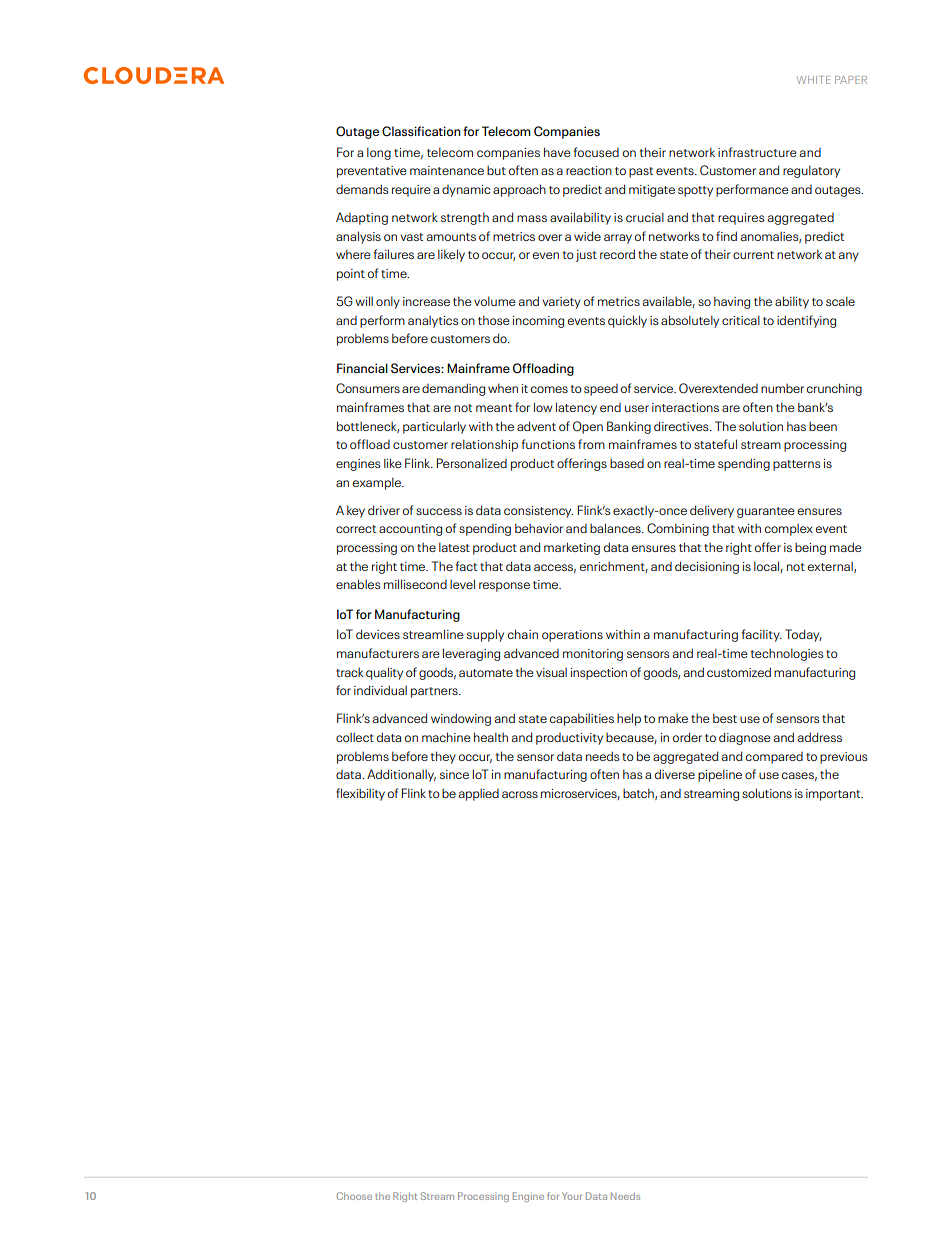  Describe the element at coordinates (378, 483) in the document. I see `example` at that location.
